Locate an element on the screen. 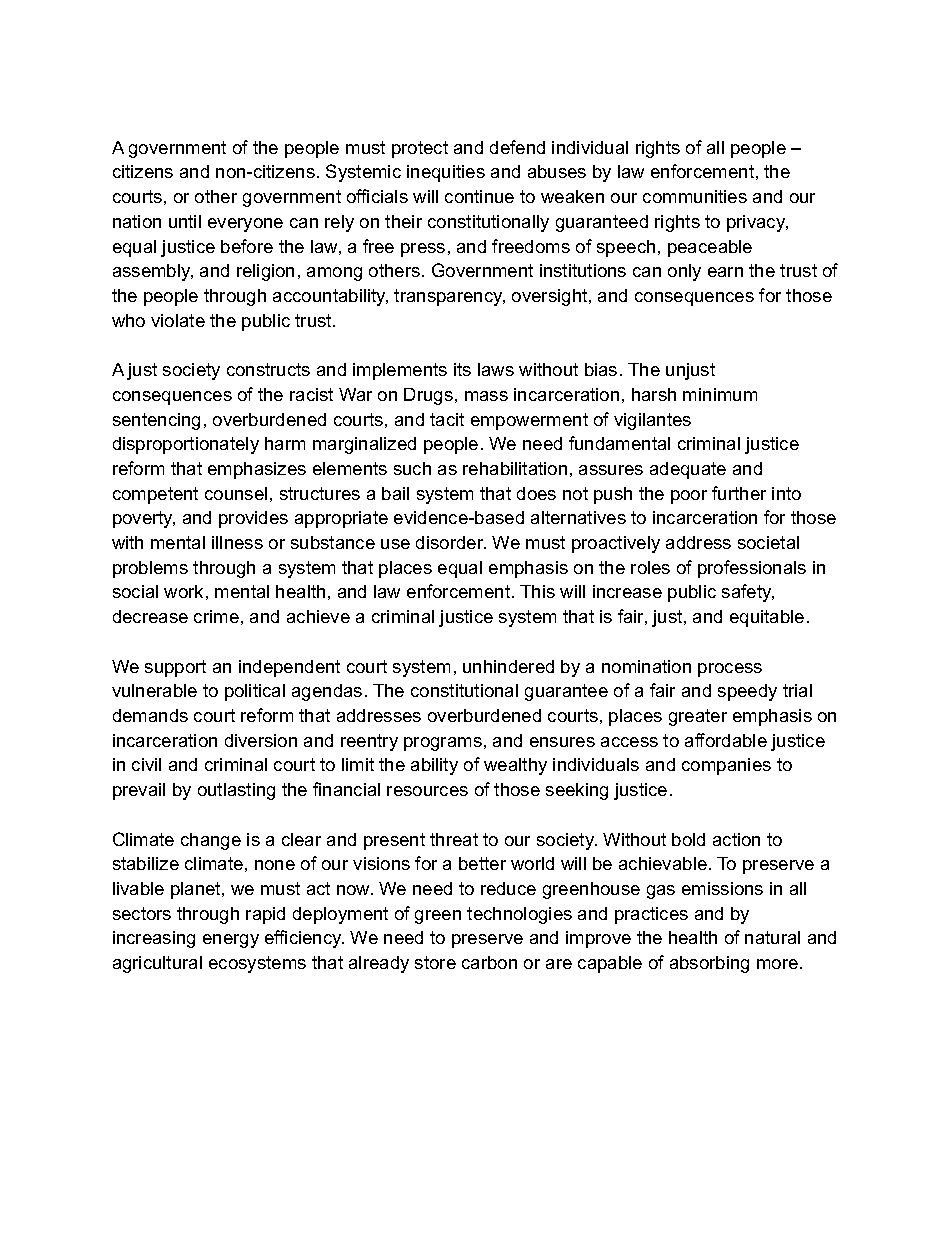 This screenshot has width=952, height=1233. illness is located at coordinates (237, 542).
